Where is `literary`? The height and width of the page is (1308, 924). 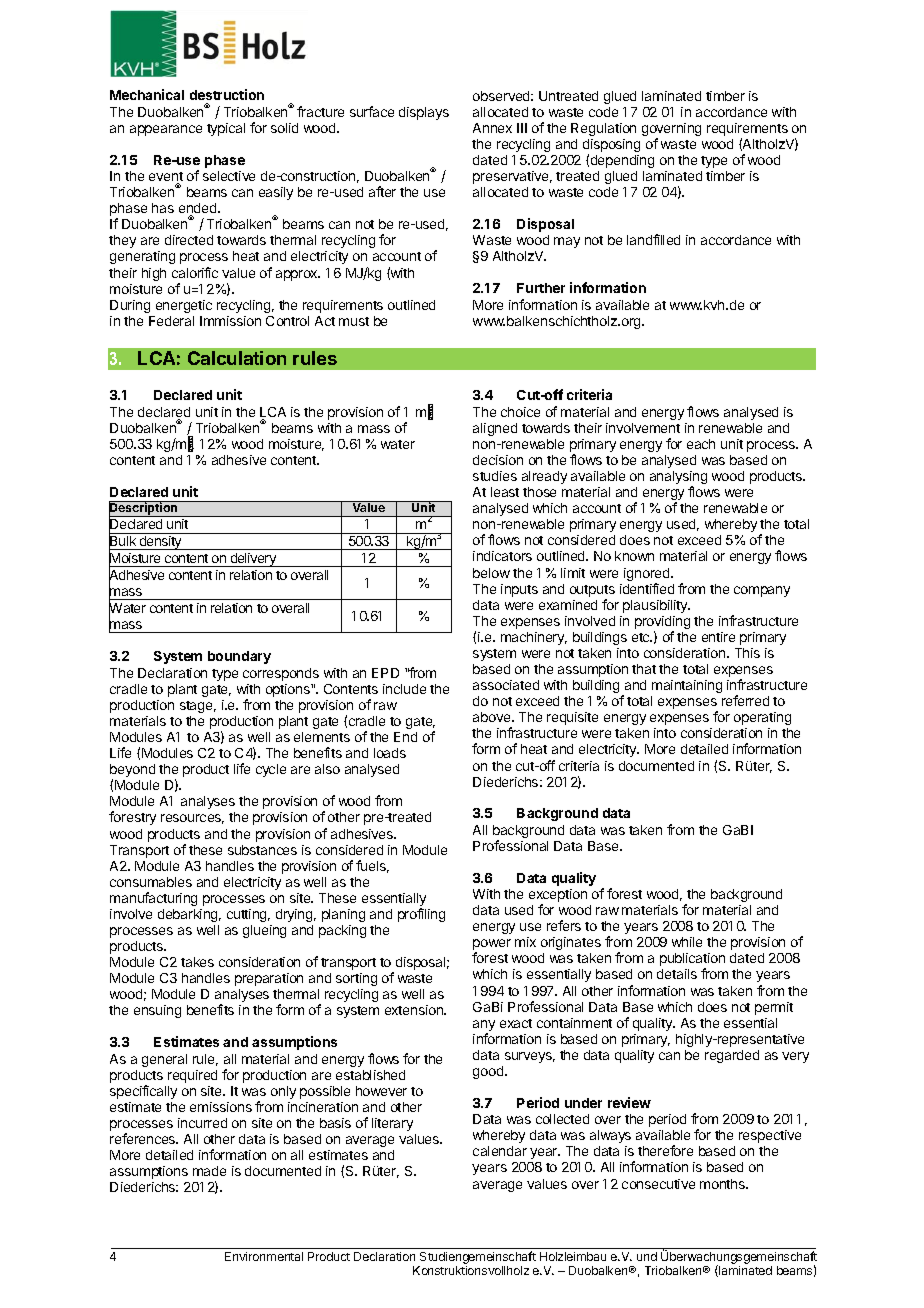 literary is located at coordinates (392, 1124).
